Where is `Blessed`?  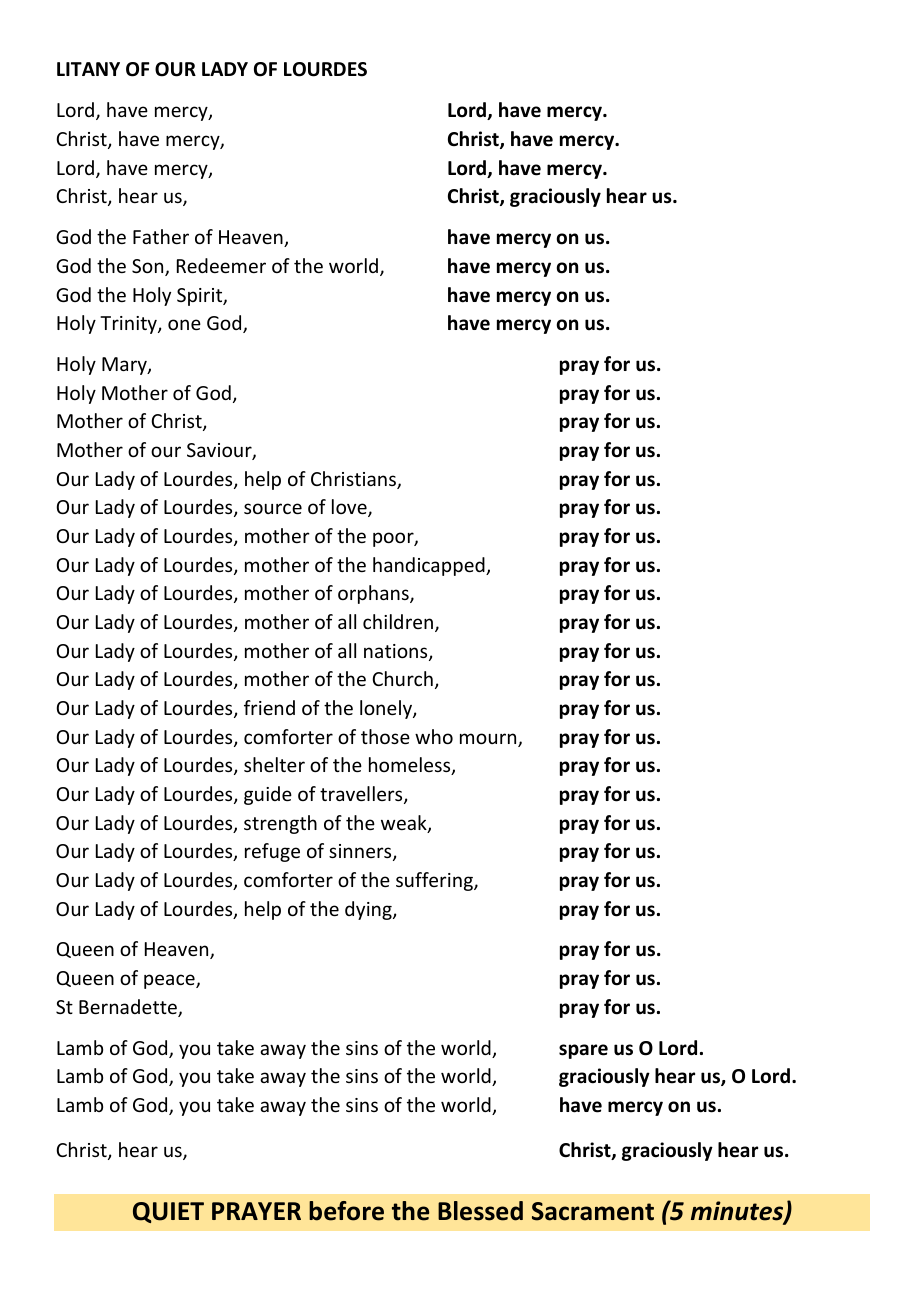
Blessed is located at coordinates (480, 1211).
